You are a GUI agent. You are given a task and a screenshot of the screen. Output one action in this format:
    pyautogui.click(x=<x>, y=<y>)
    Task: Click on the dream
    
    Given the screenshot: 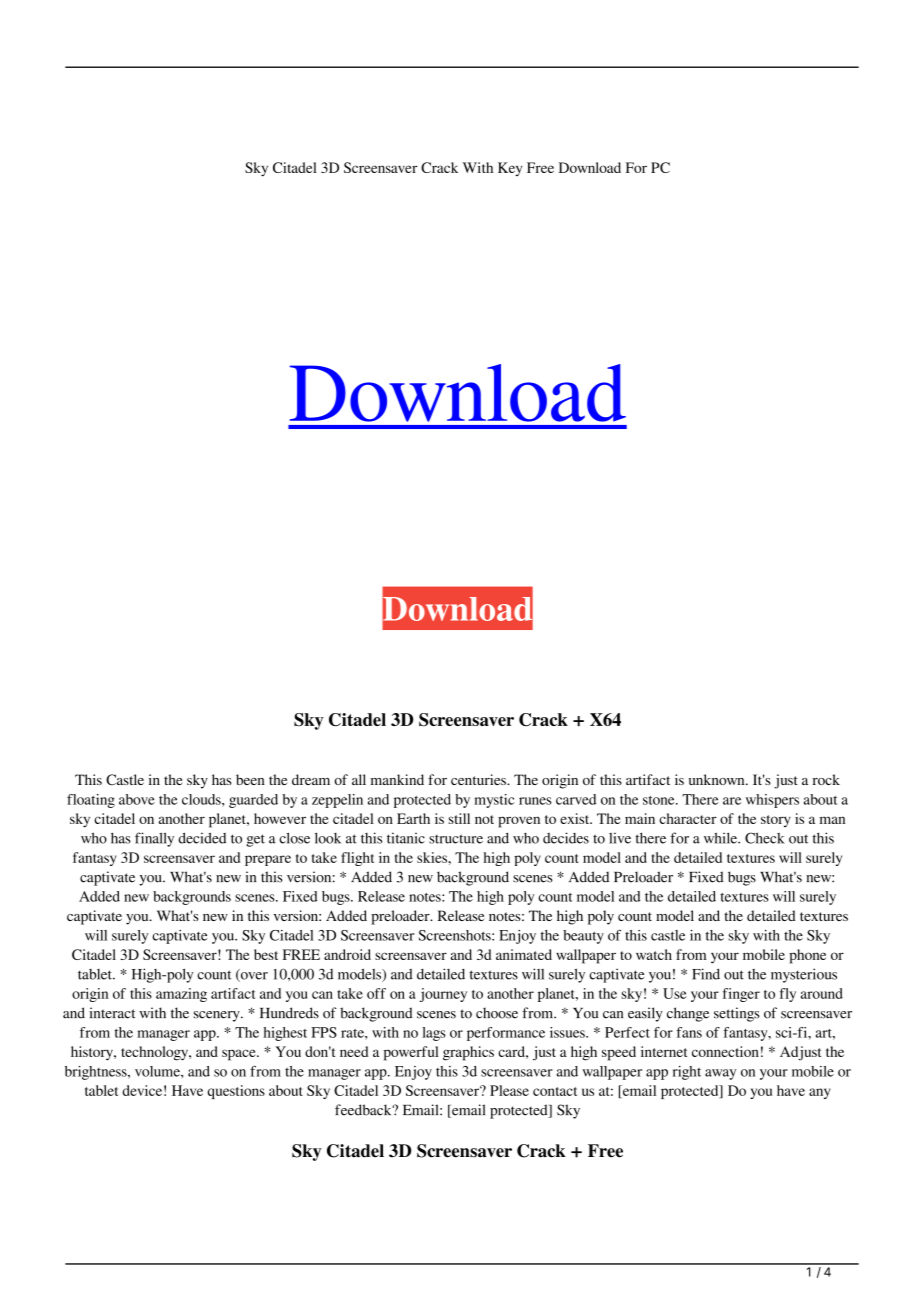 What is the action you would take?
    pyautogui.click(x=311, y=779)
